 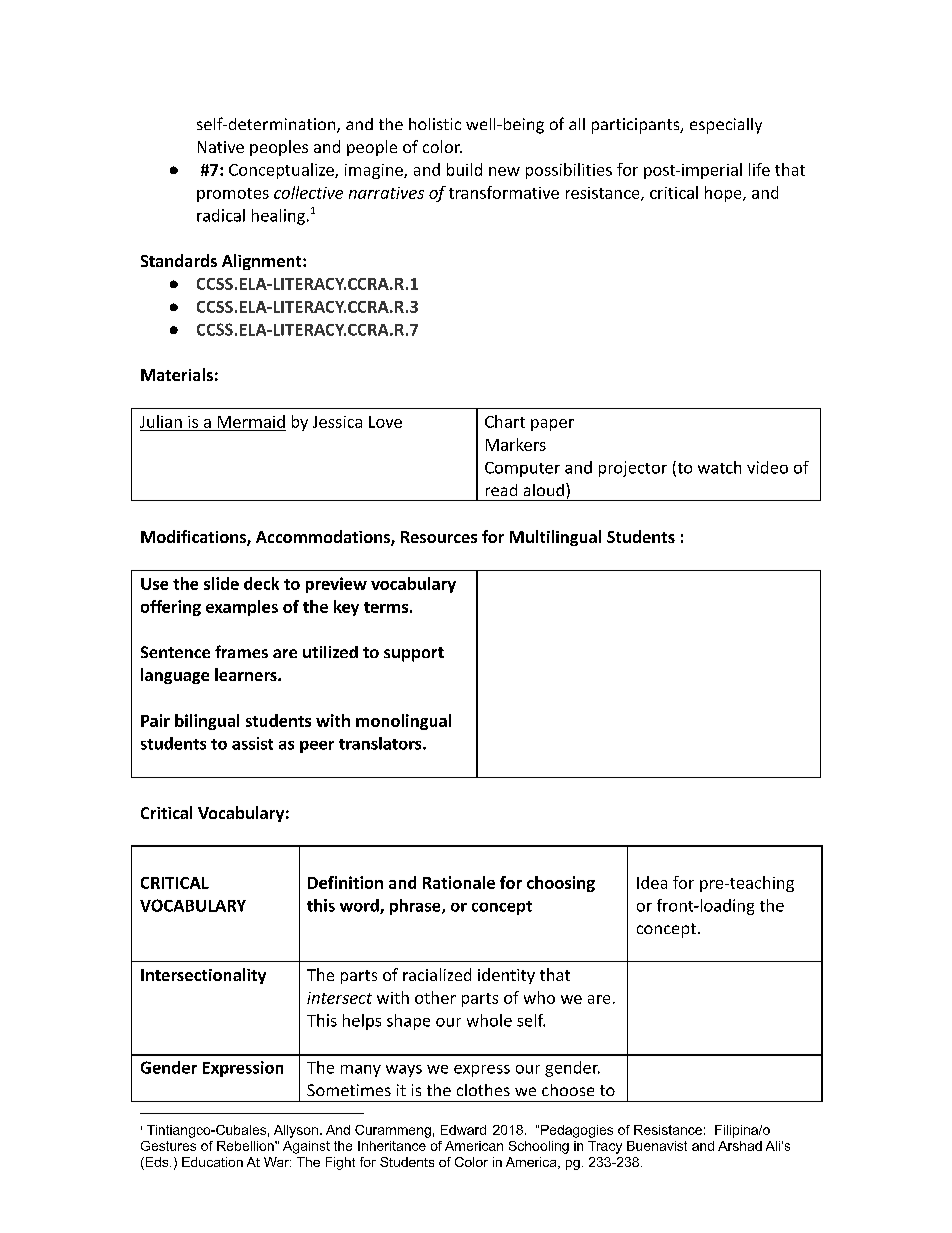 I want to click on frames, so click(x=241, y=651).
